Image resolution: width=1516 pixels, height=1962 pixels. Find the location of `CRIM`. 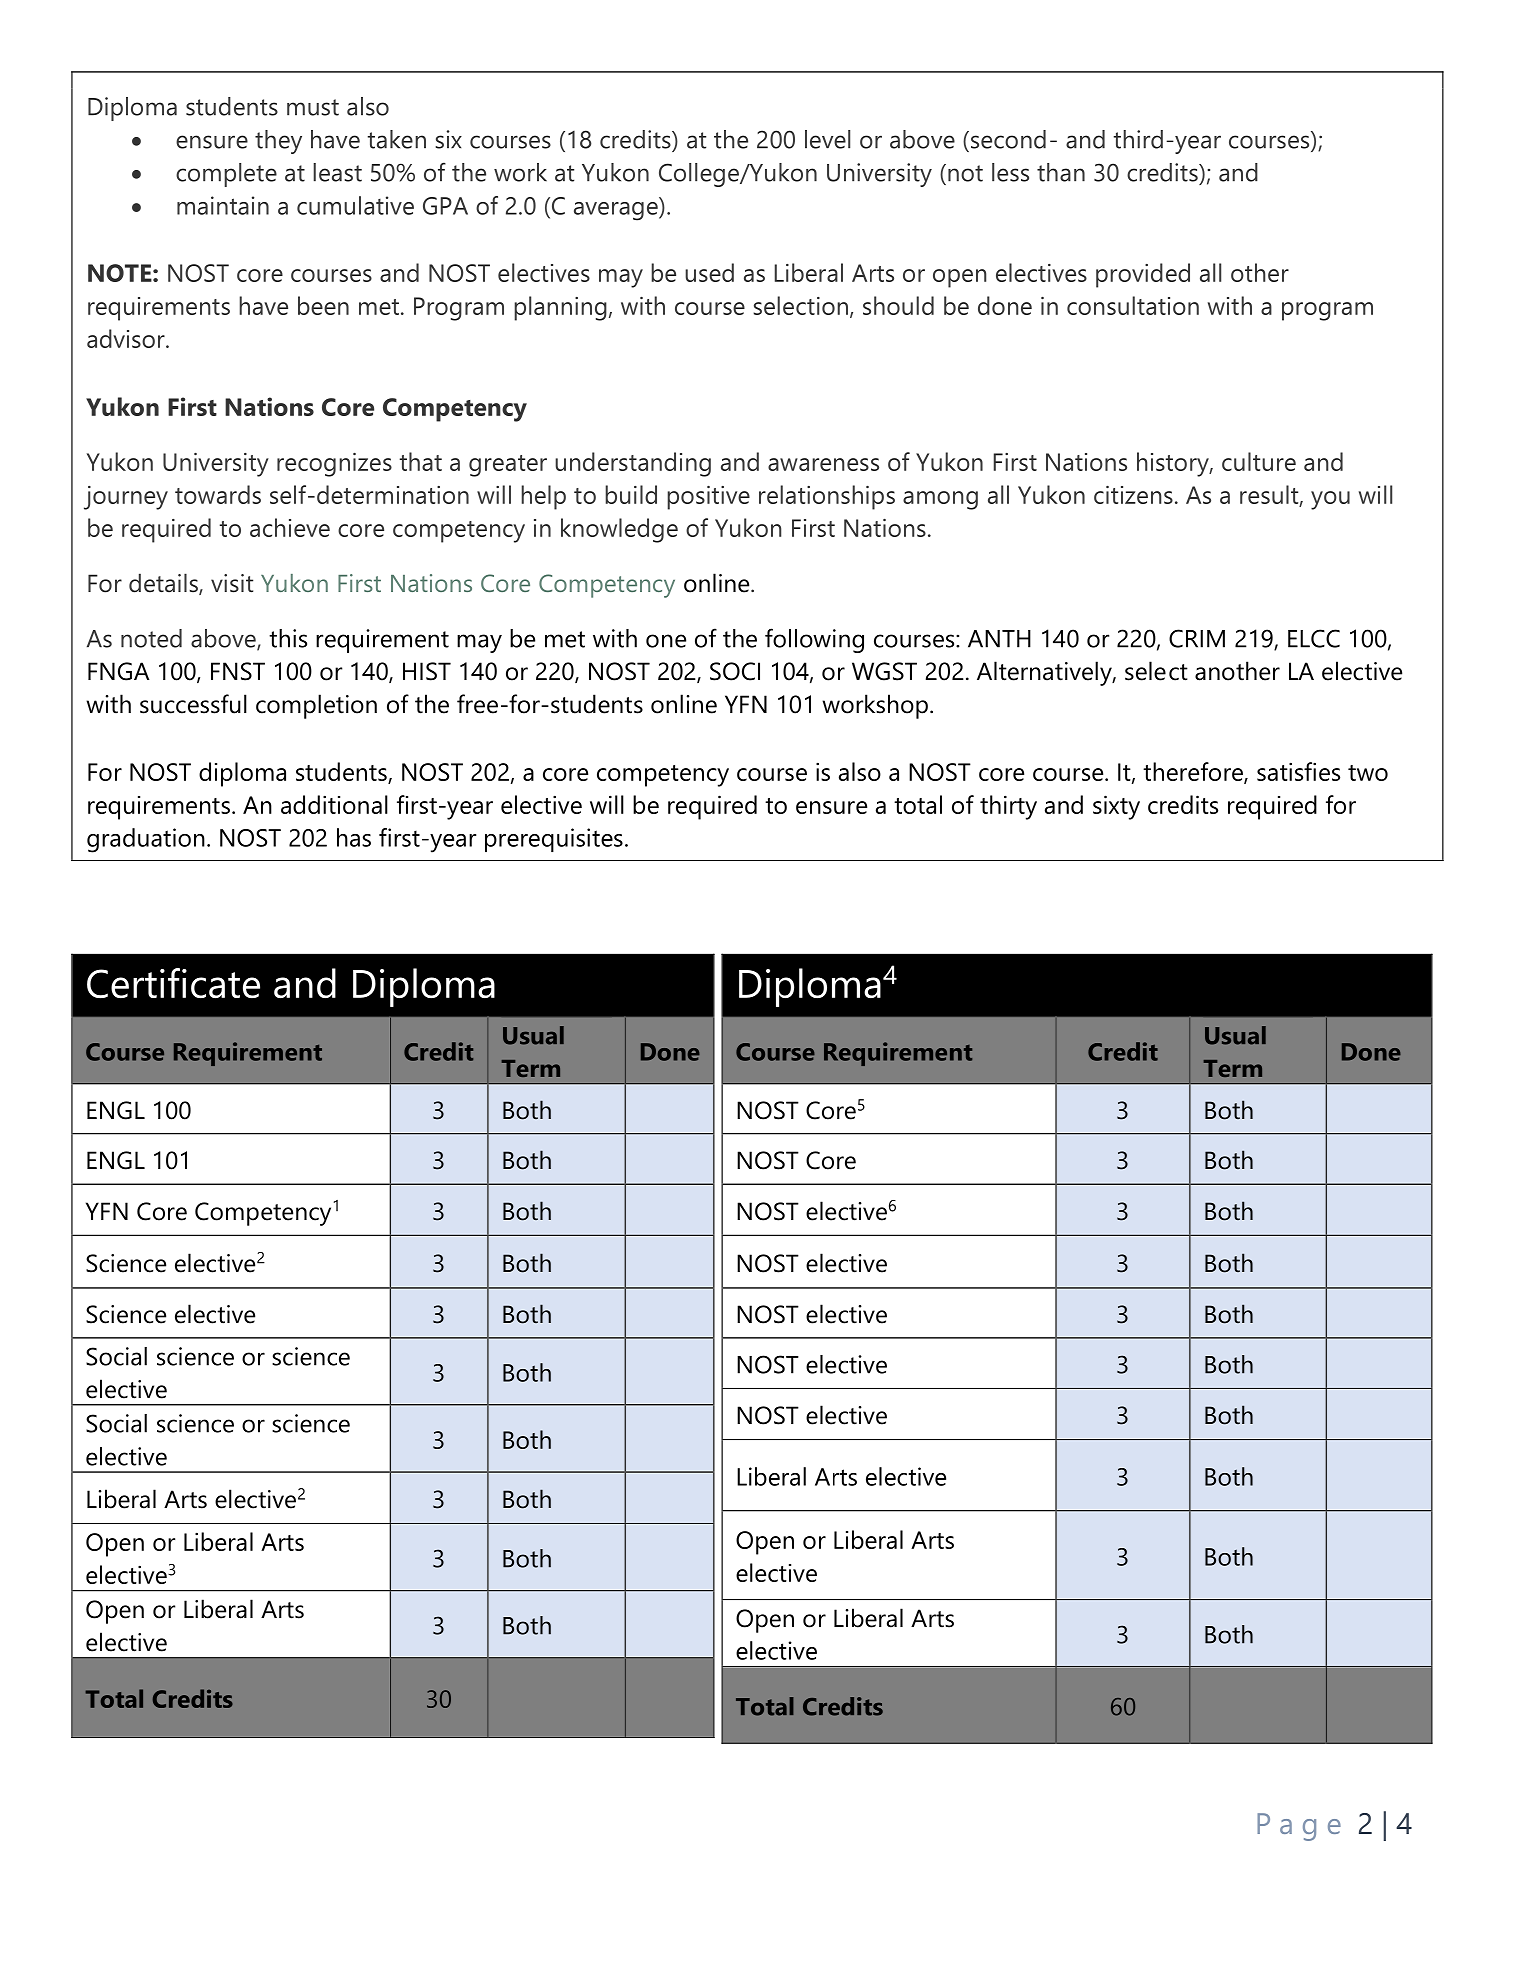

CRIM is located at coordinates (1197, 638).
